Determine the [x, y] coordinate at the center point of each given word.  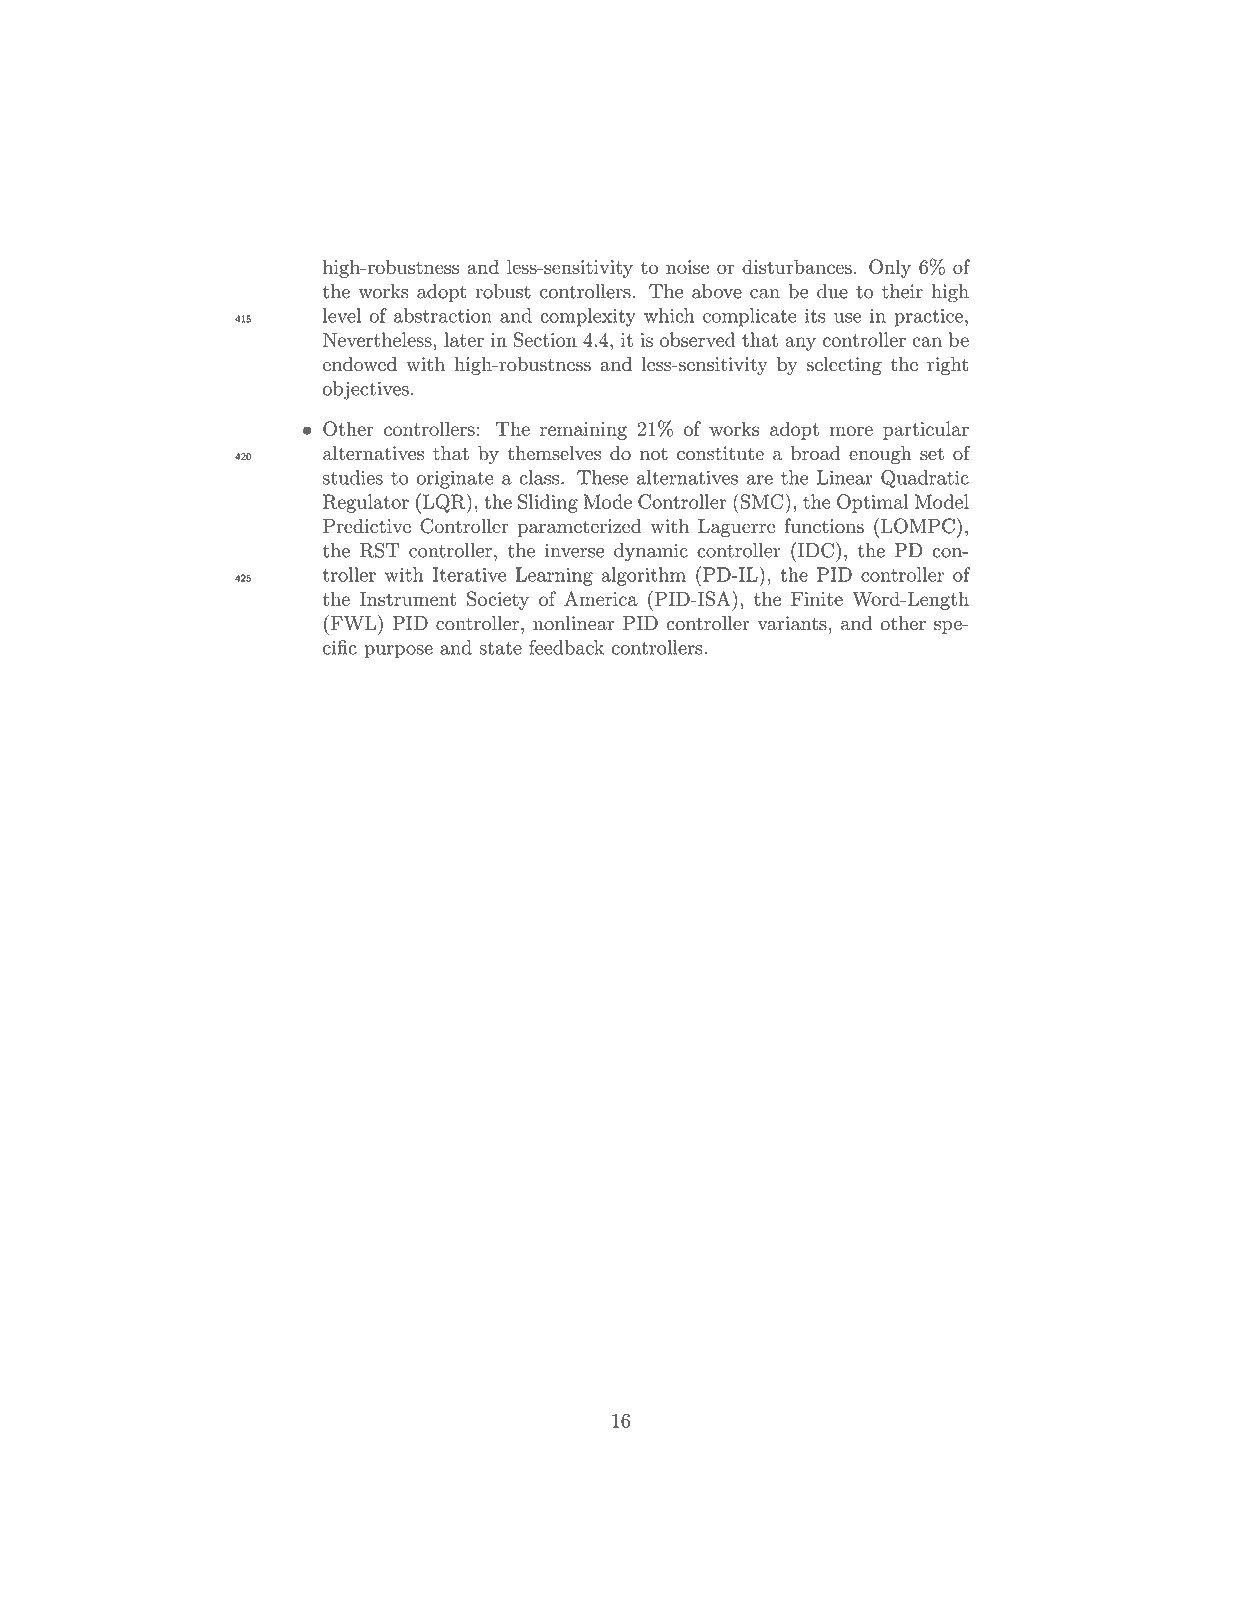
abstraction [443, 315]
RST [380, 550]
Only [890, 268]
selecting [844, 366]
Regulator [366, 503]
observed [698, 339]
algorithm [643, 576]
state [500, 648]
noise [687, 267]
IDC [816, 550]
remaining [583, 431]
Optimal [873, 503]
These [602, 477]
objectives [366, 390]
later [464, 339]
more [851, 431]
